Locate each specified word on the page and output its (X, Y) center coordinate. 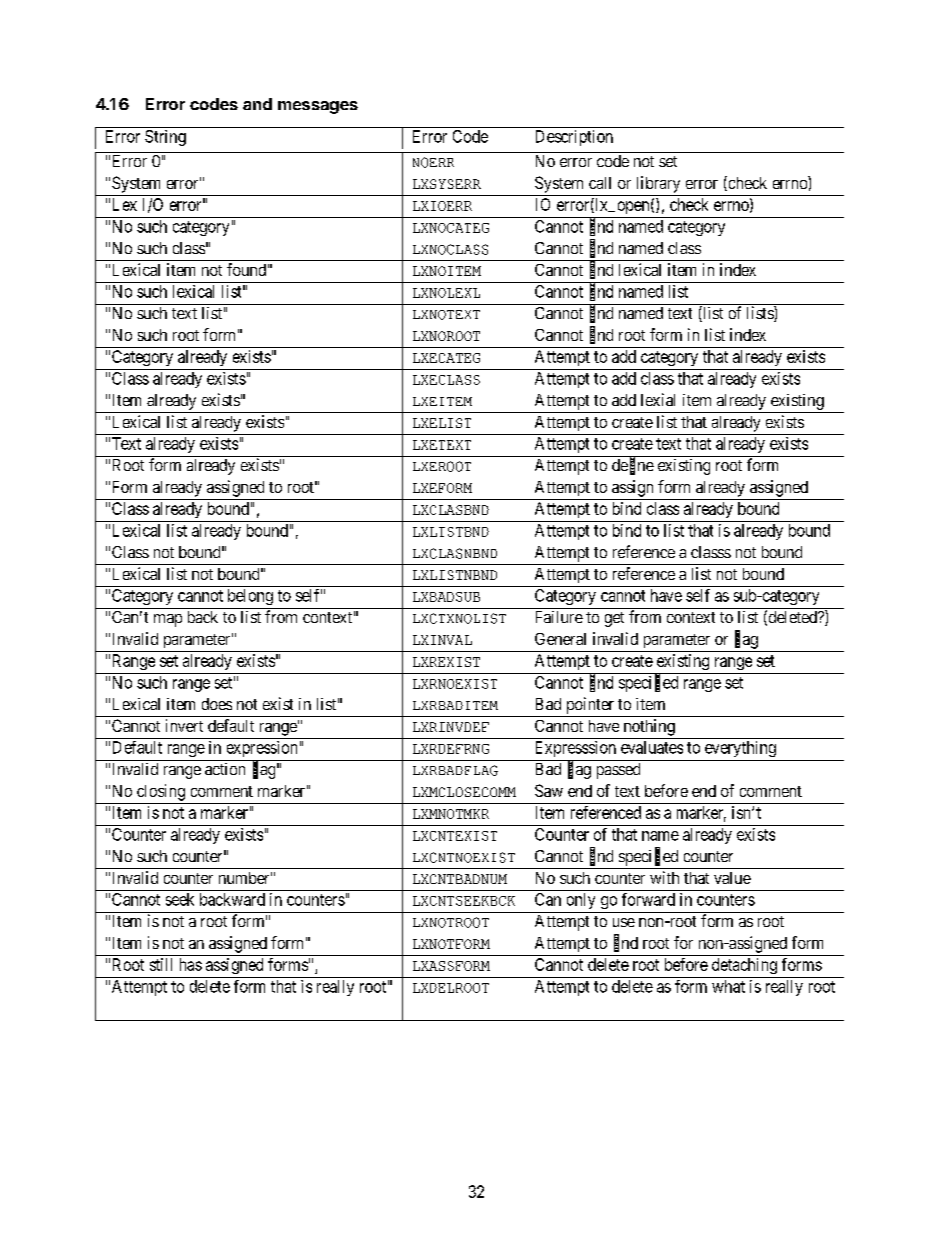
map (168, 620)
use (624, 922)
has (191, 964)
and (257, 104)
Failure (559, 617)
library (658, 184)
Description (574, 138)
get (614, 619)
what (728, 986)
